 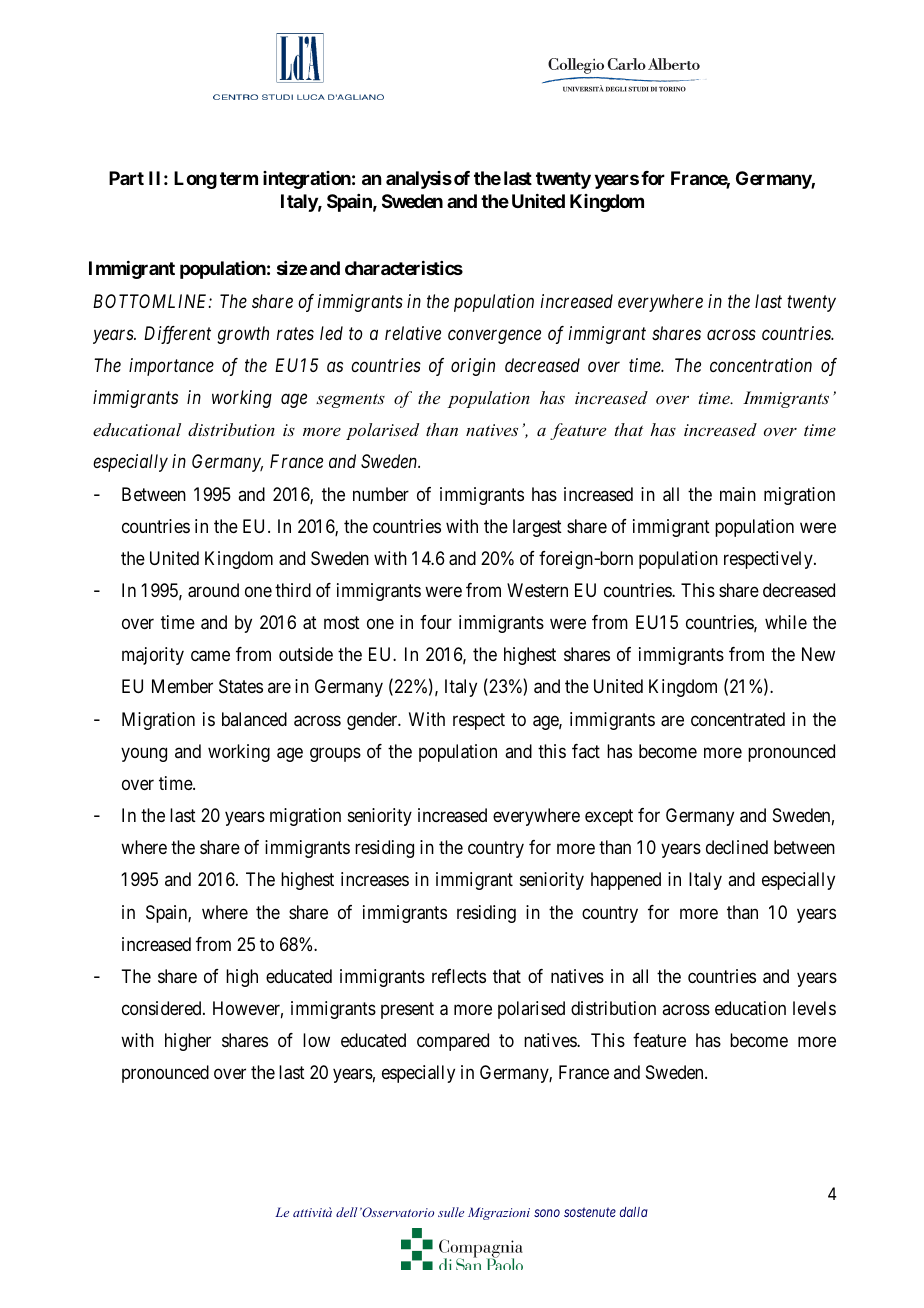 What do you see at coordinates (239, 178) in the screenshot?
I see `term` at bounding box center [239, 178].
